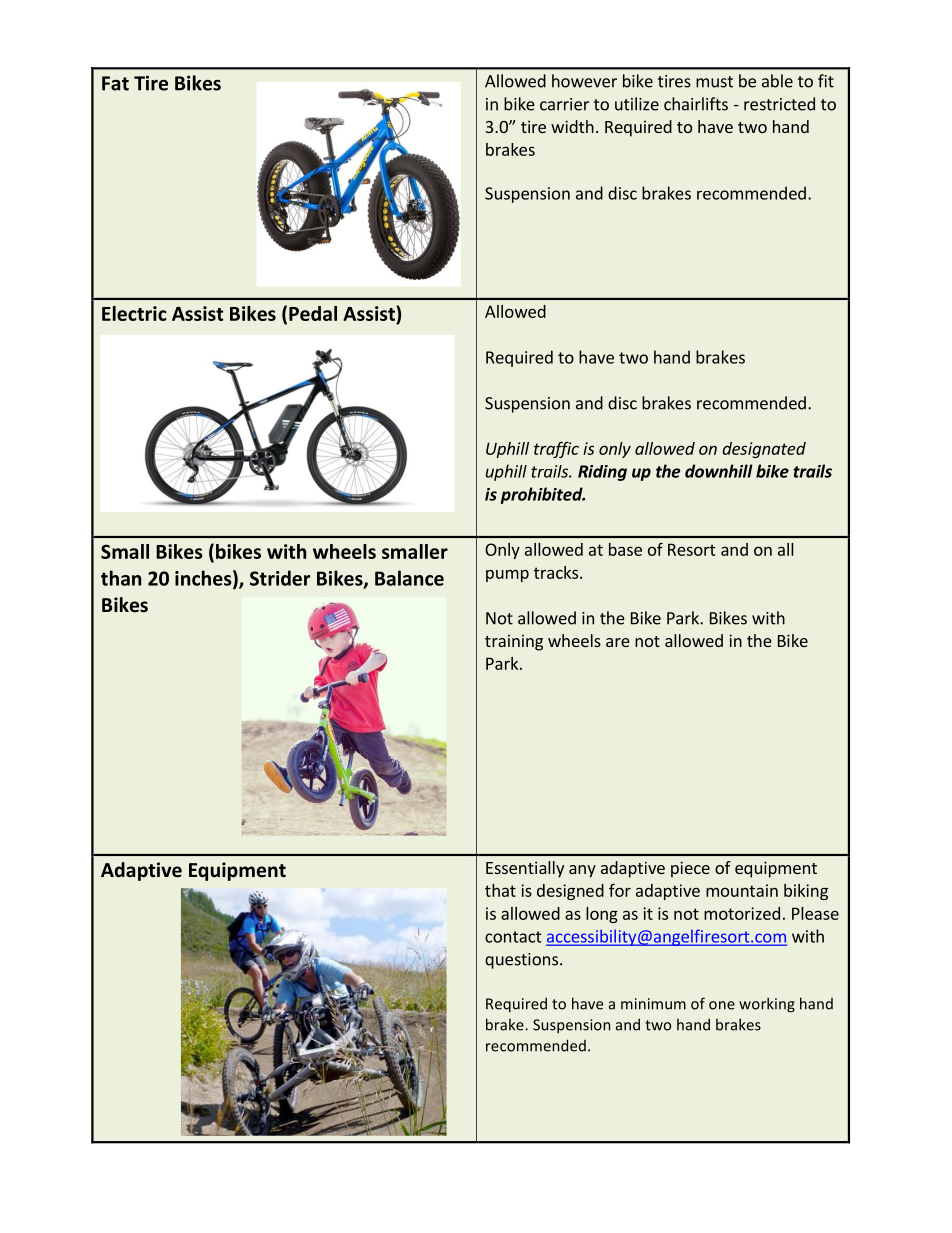 This document has height=1233, width=952. I want to click on than, so click(121, 578).
